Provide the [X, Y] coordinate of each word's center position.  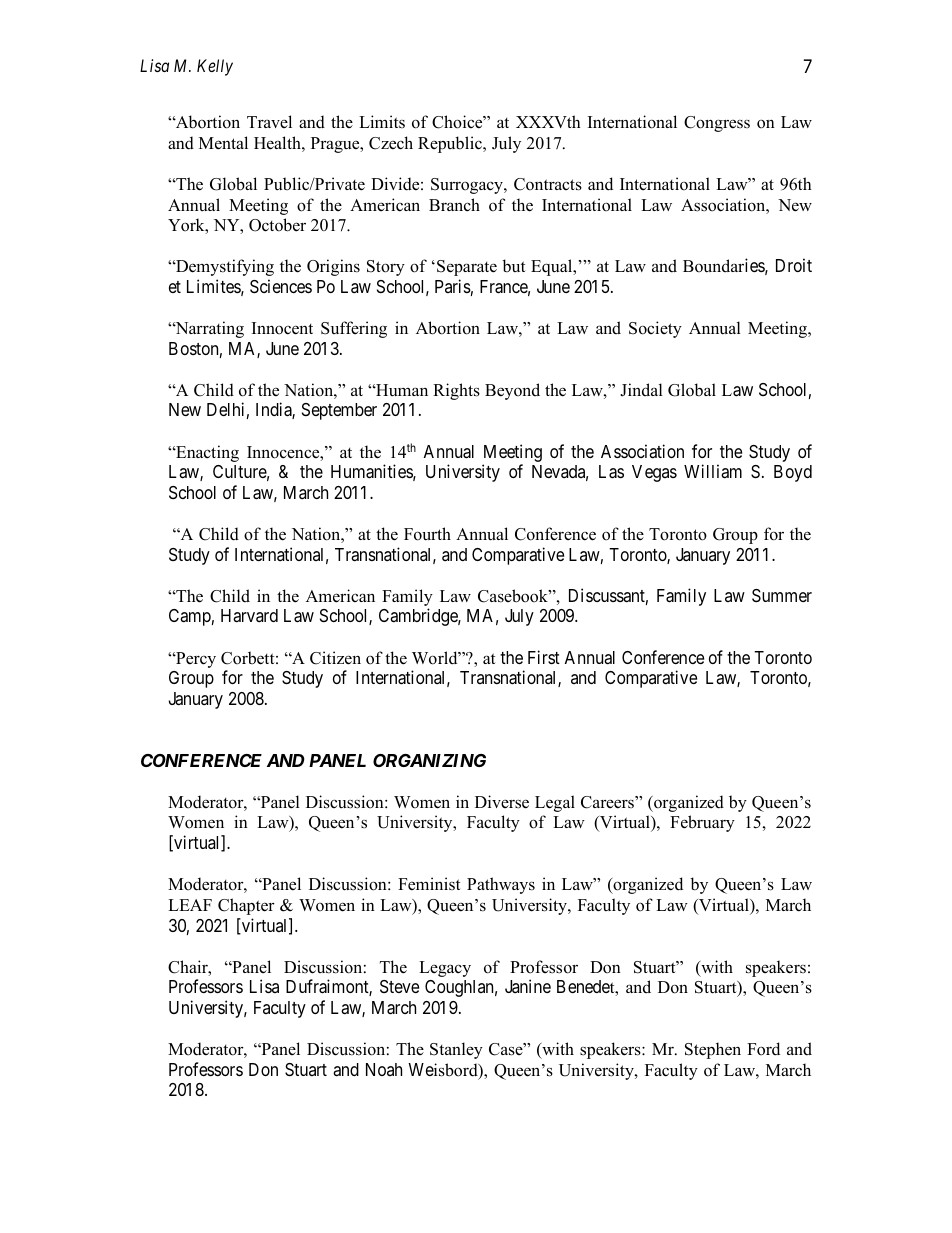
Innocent [282, 328]
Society [655, 329]
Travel [269, 121]
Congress [717, 124]
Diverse [502, 802]
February [702, 823]
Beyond [512, 391]
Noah [384, 1069]
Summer [782, 596]
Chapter [246, 906]
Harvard [249, 615]
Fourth [427, 534]
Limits [382, 121]
